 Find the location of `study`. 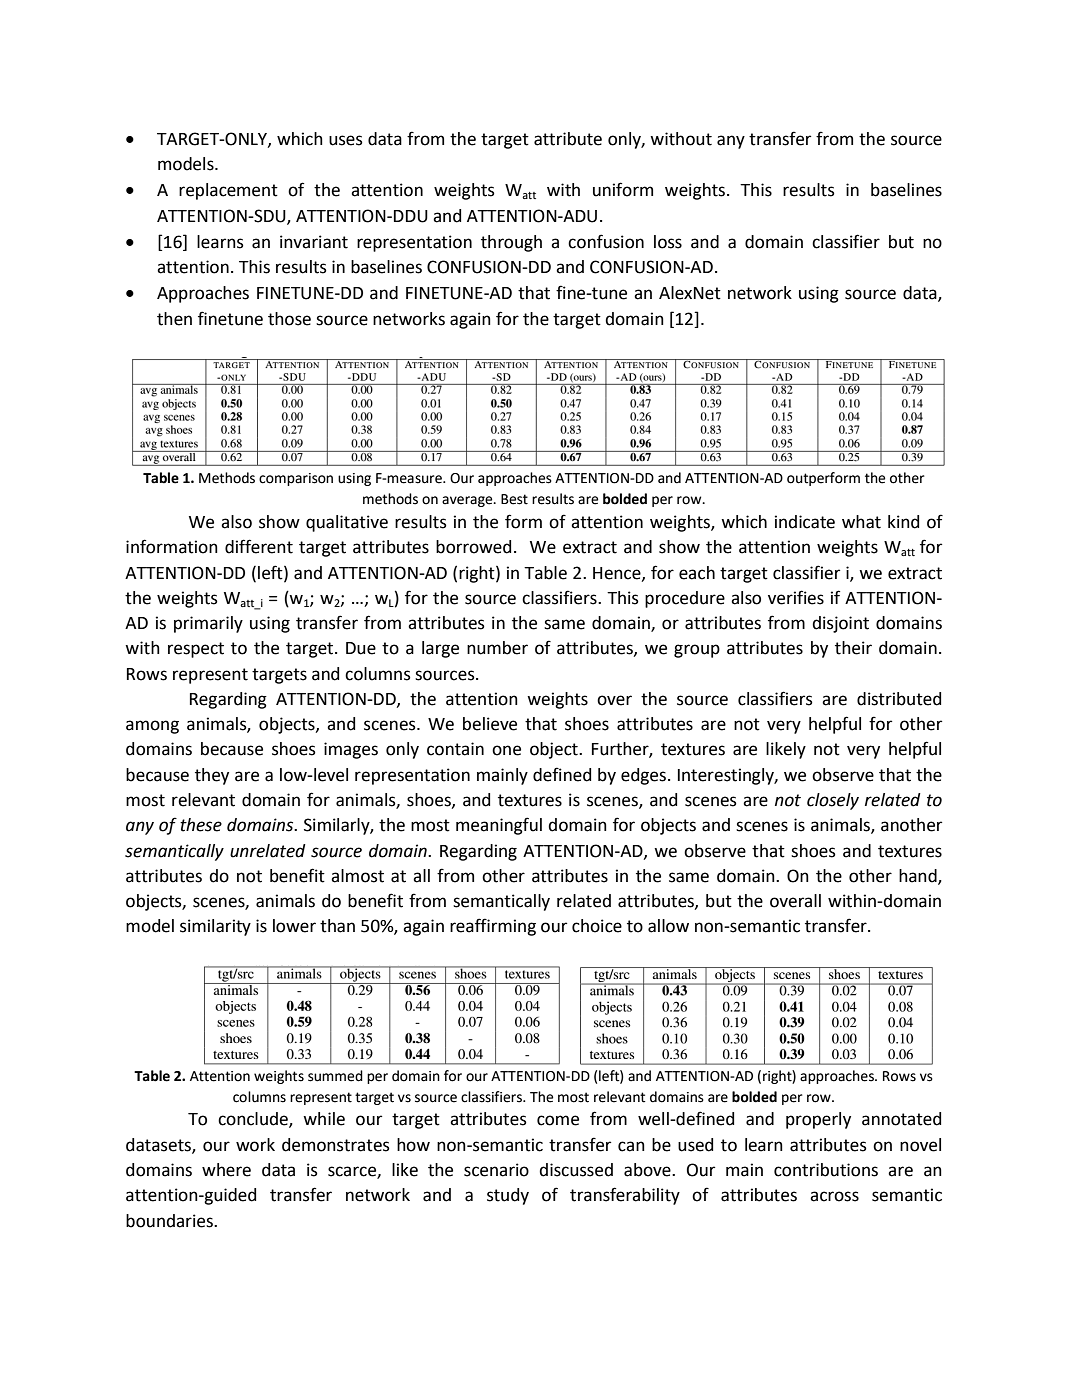

study is located at coordinates (508, 1196).
